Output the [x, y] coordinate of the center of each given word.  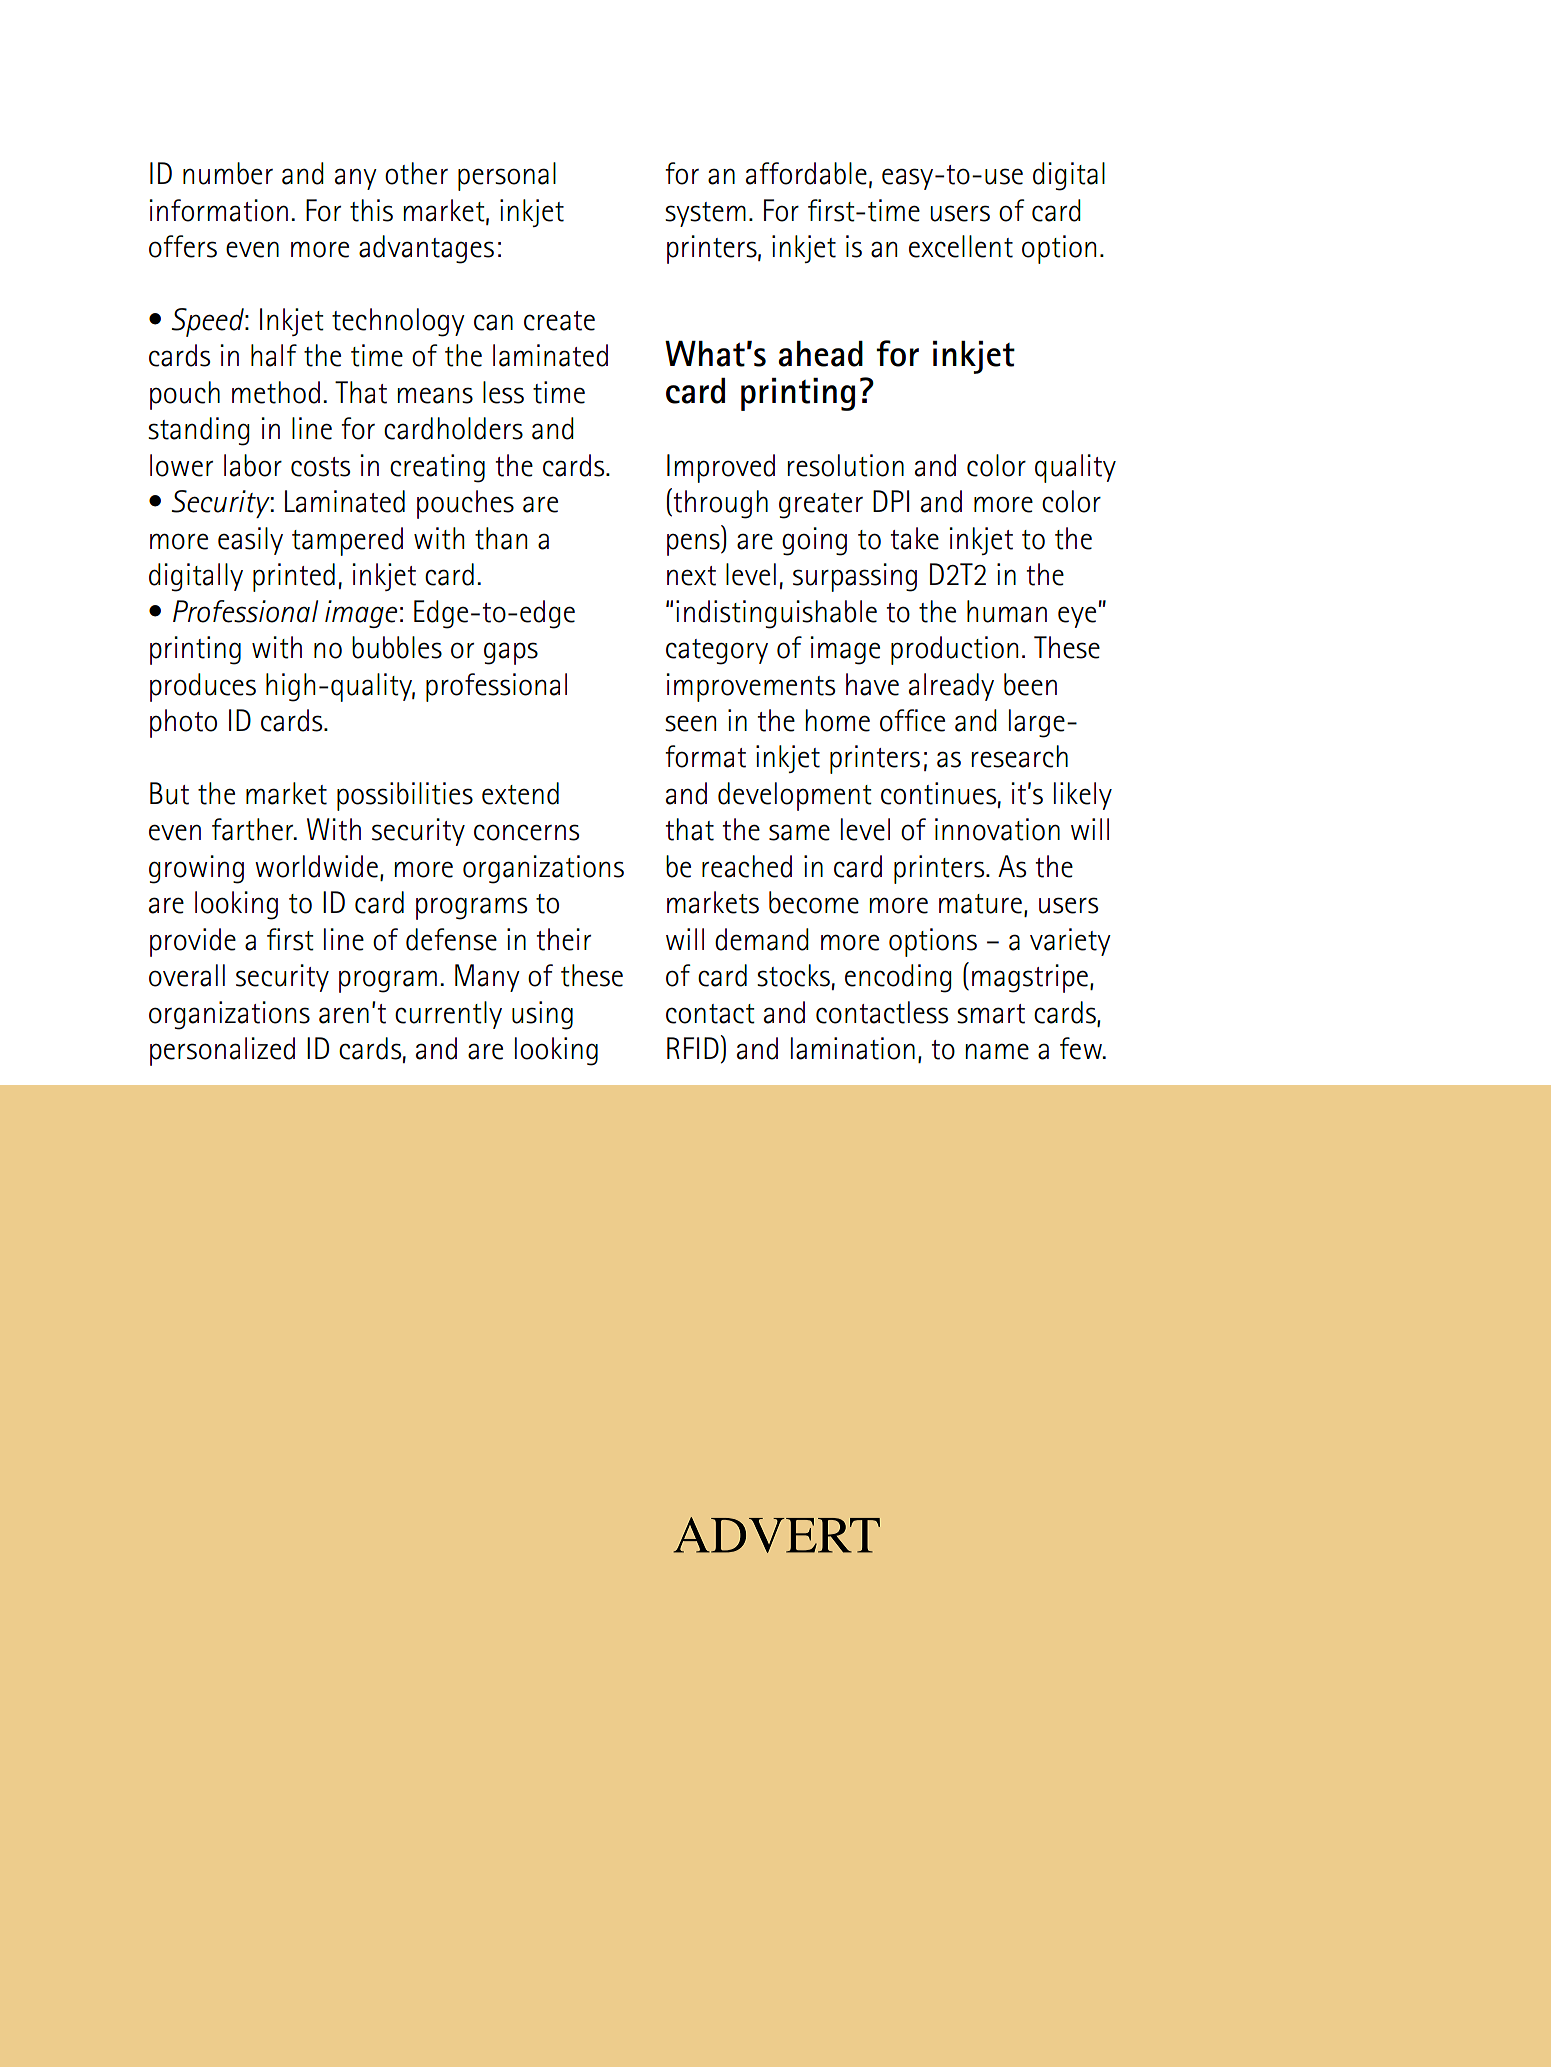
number [228, 173]
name [997, 1051]
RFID [693, 1048]
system [705, 214]
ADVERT [776, 1535]
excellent [961, 246]
